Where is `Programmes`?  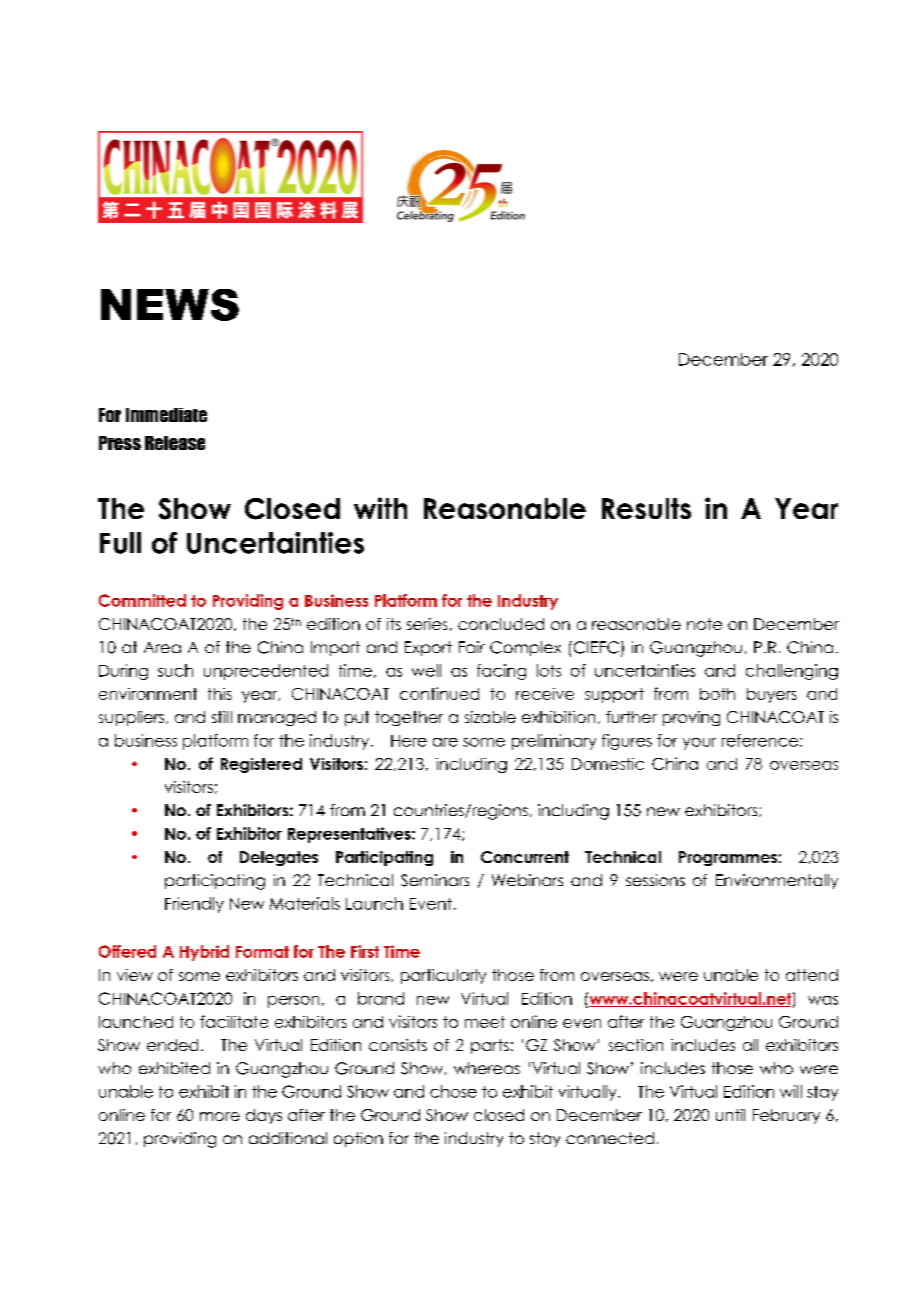 Programmes is located at coordinates (728, 858).
